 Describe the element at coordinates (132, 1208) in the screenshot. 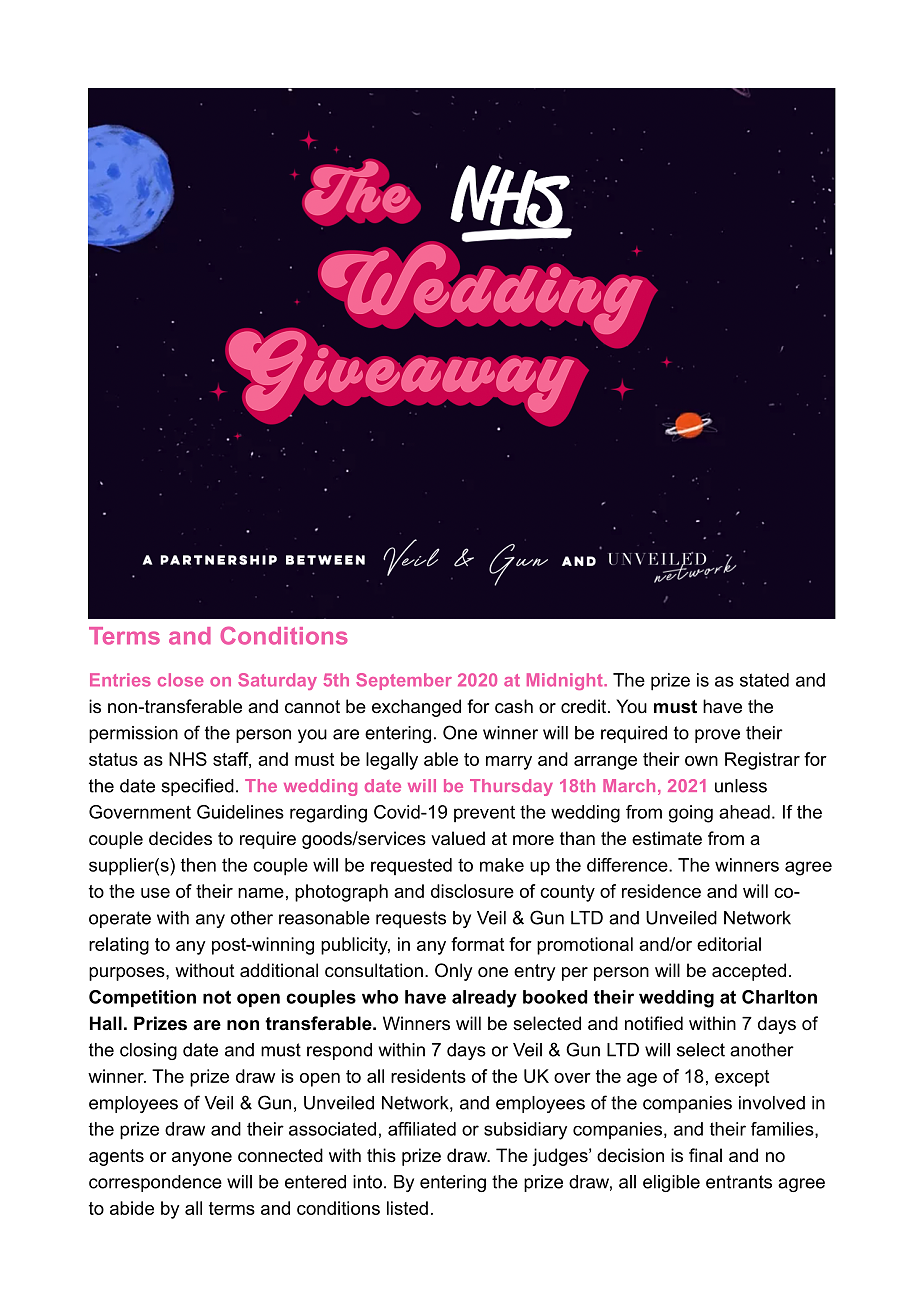

I see `abide` at that location.
